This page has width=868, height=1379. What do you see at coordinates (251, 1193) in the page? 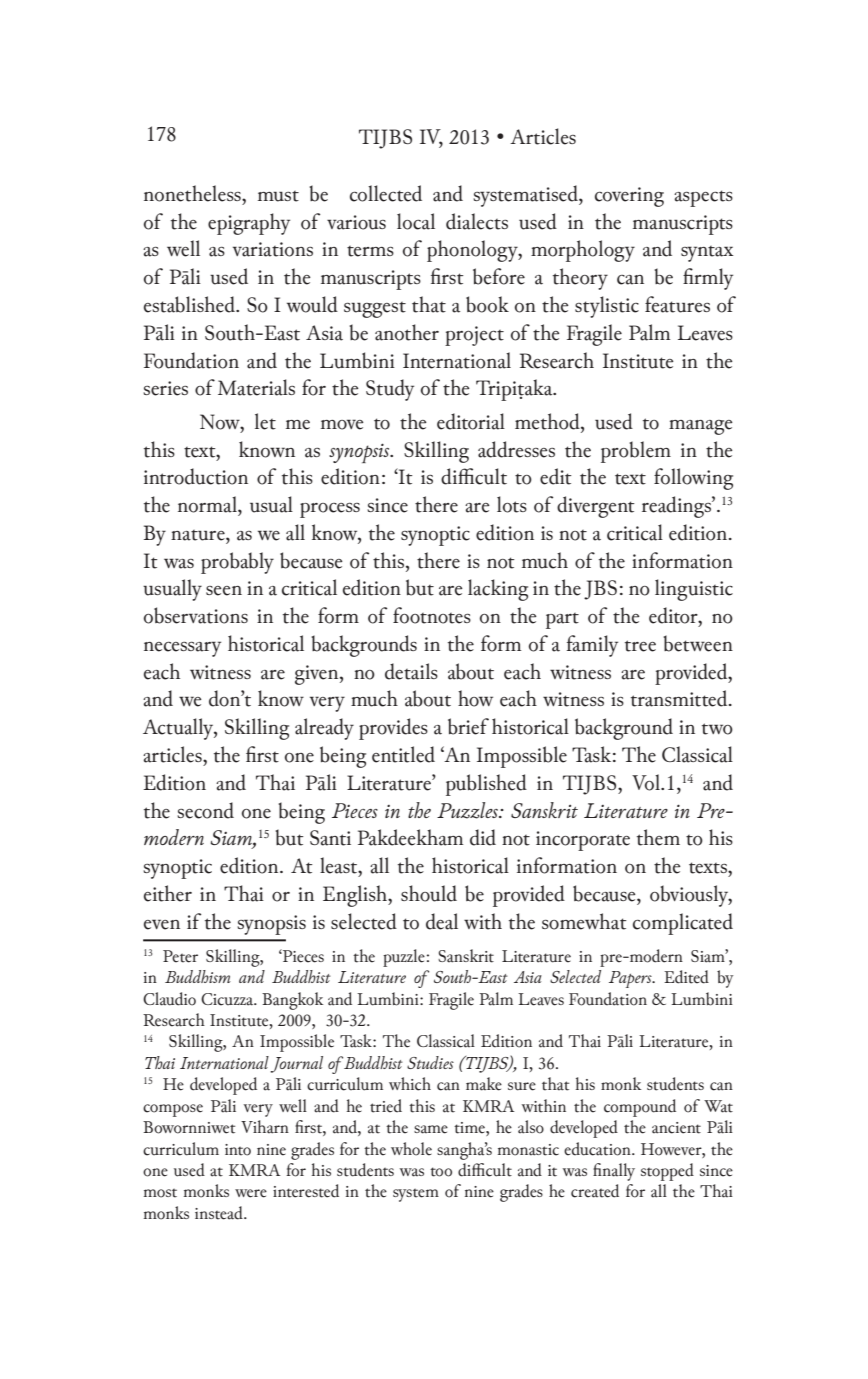
I see `were` at bounding box center [251, 1193].
